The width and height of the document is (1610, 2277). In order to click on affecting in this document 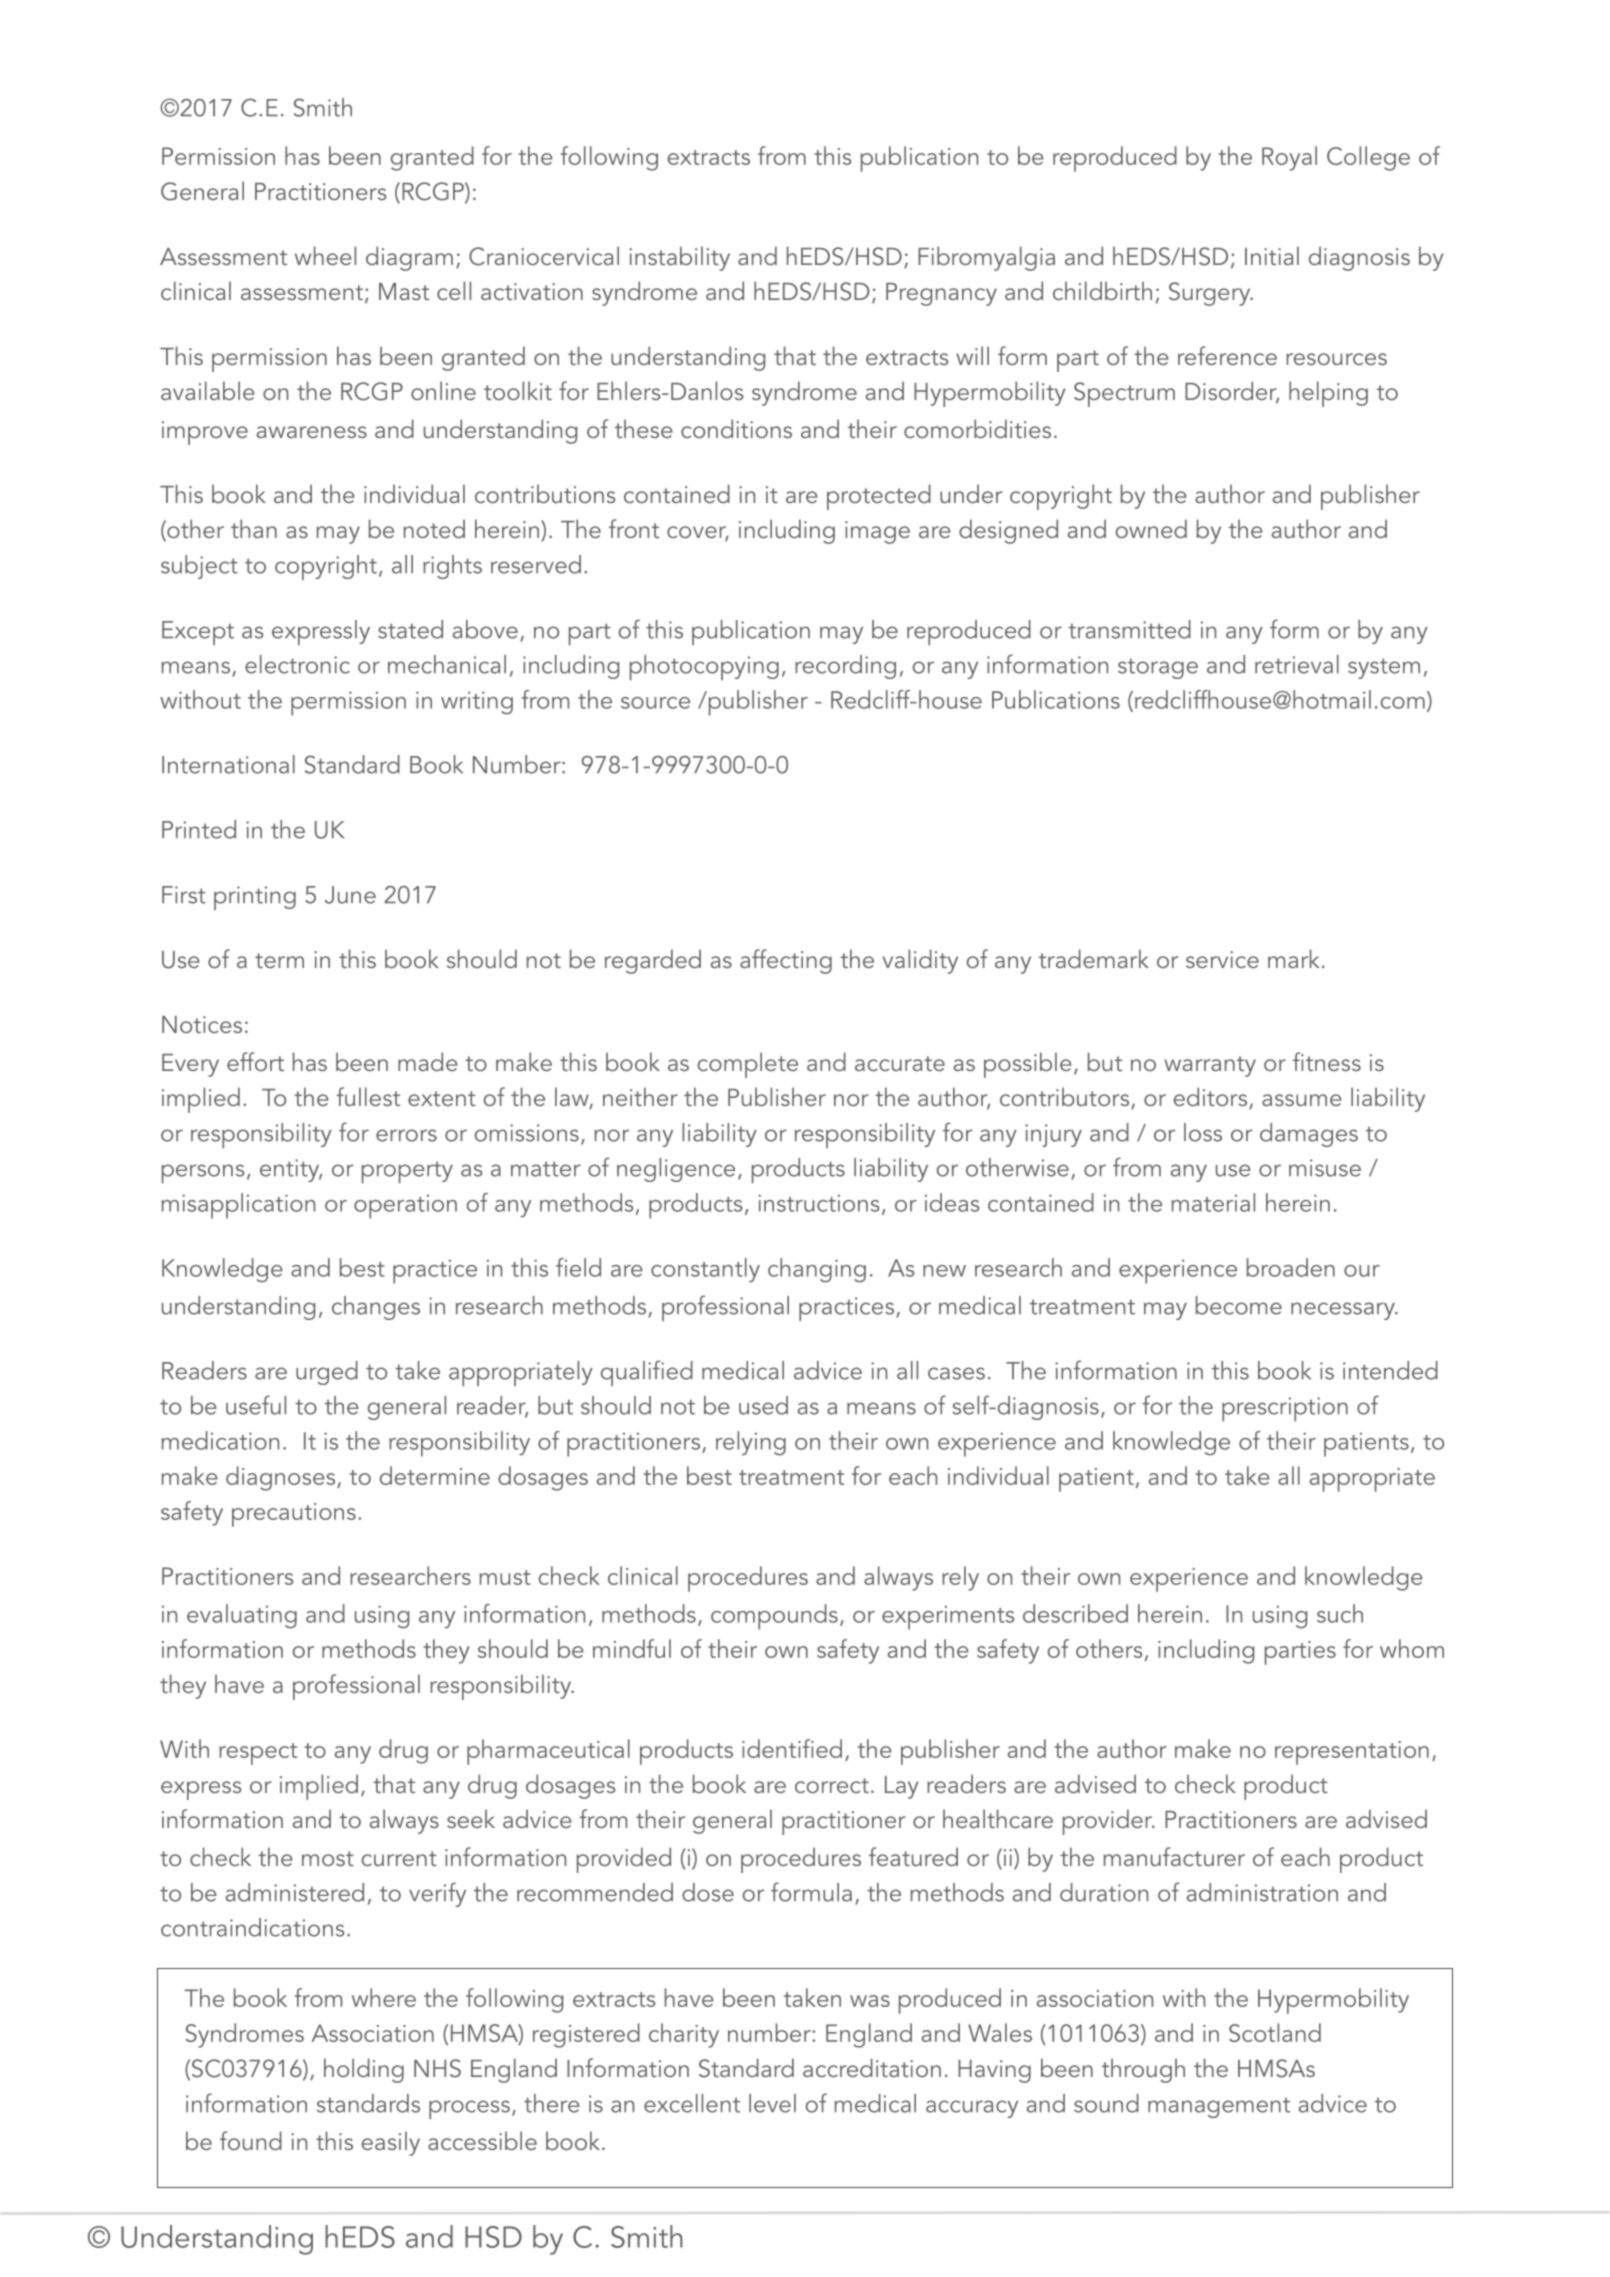, I will do `click(786, 961)`.
